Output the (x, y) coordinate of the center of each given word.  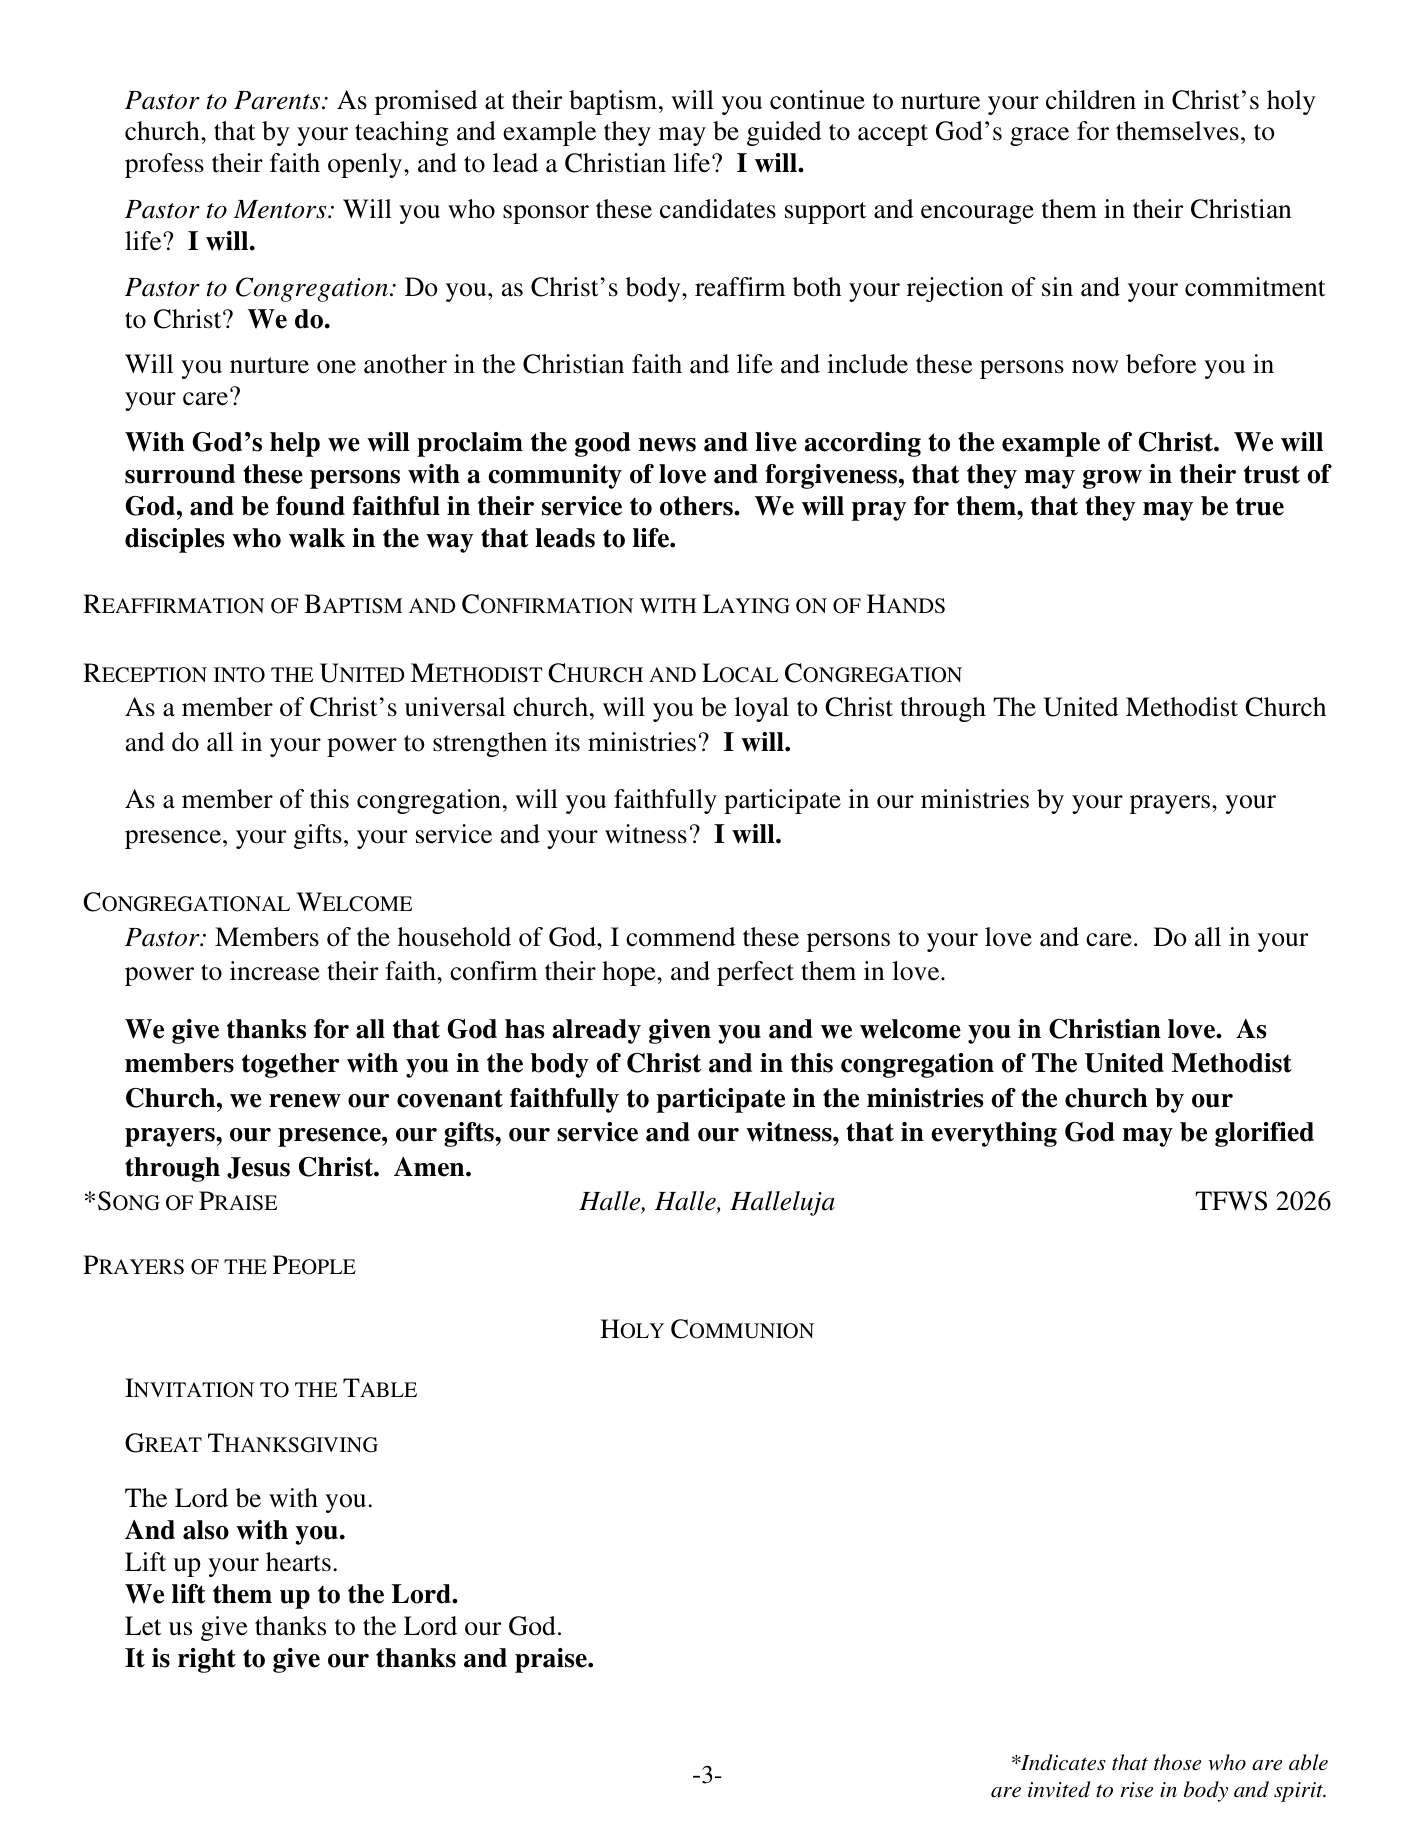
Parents (278, 100)
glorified (1264, 1134)
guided (784, 133)
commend (680, 937)
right (207, 1660)
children (1091, 100)
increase (275, 971)
